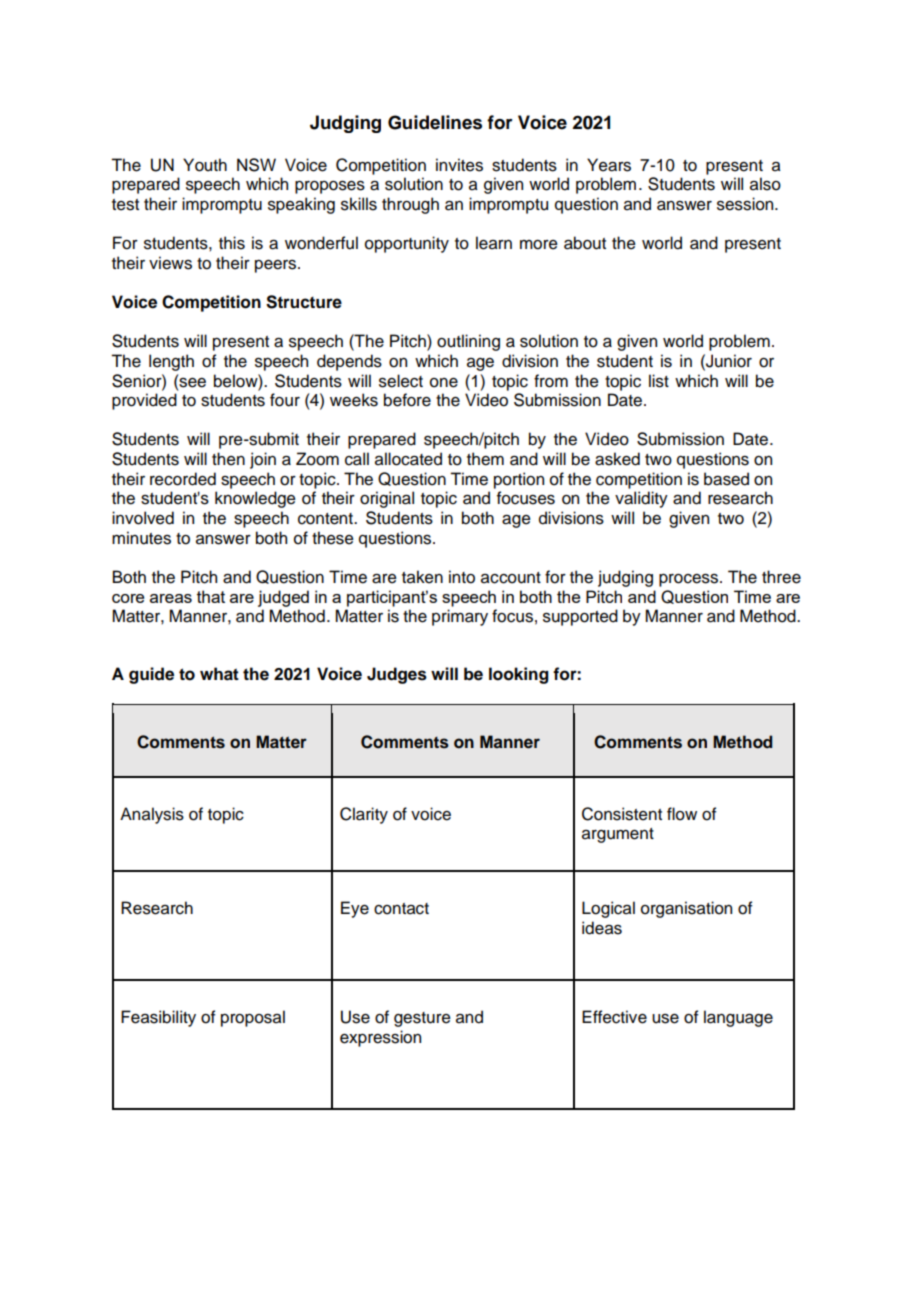  What do you see at coordinates (211, 596) in the image?
I see `that` at bounding box center [211, 596].
